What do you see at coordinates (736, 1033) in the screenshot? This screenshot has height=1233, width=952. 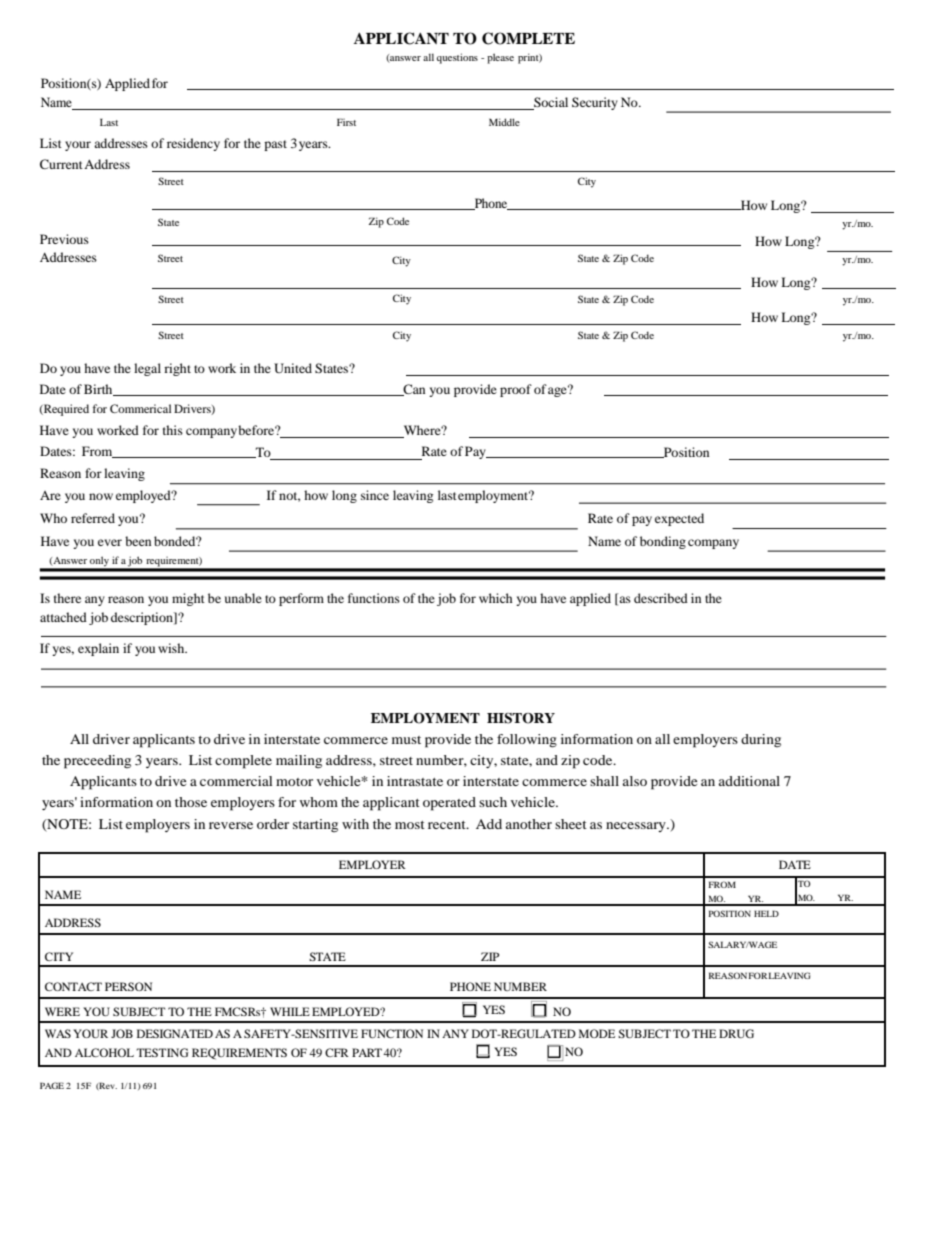 I see `DRUG` at bounding box center [736, 1033].
